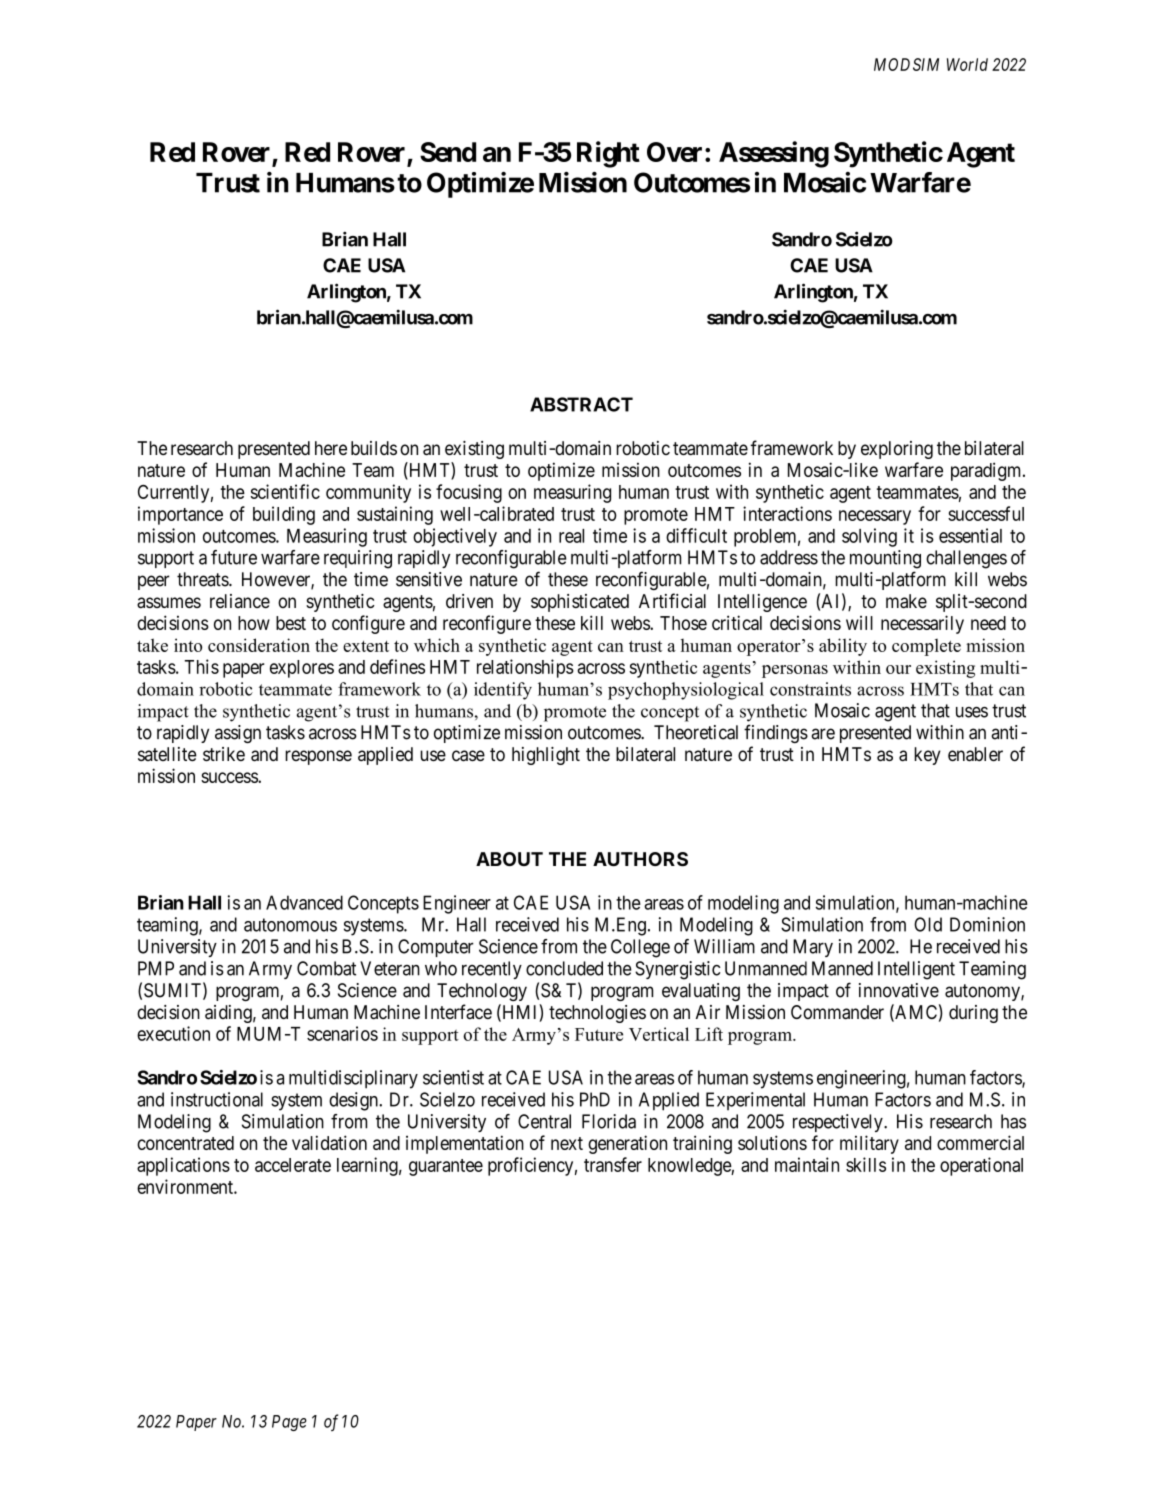  Describe the element at coordinates (448, 152) in the screenshot. I see `Send` at that location.
